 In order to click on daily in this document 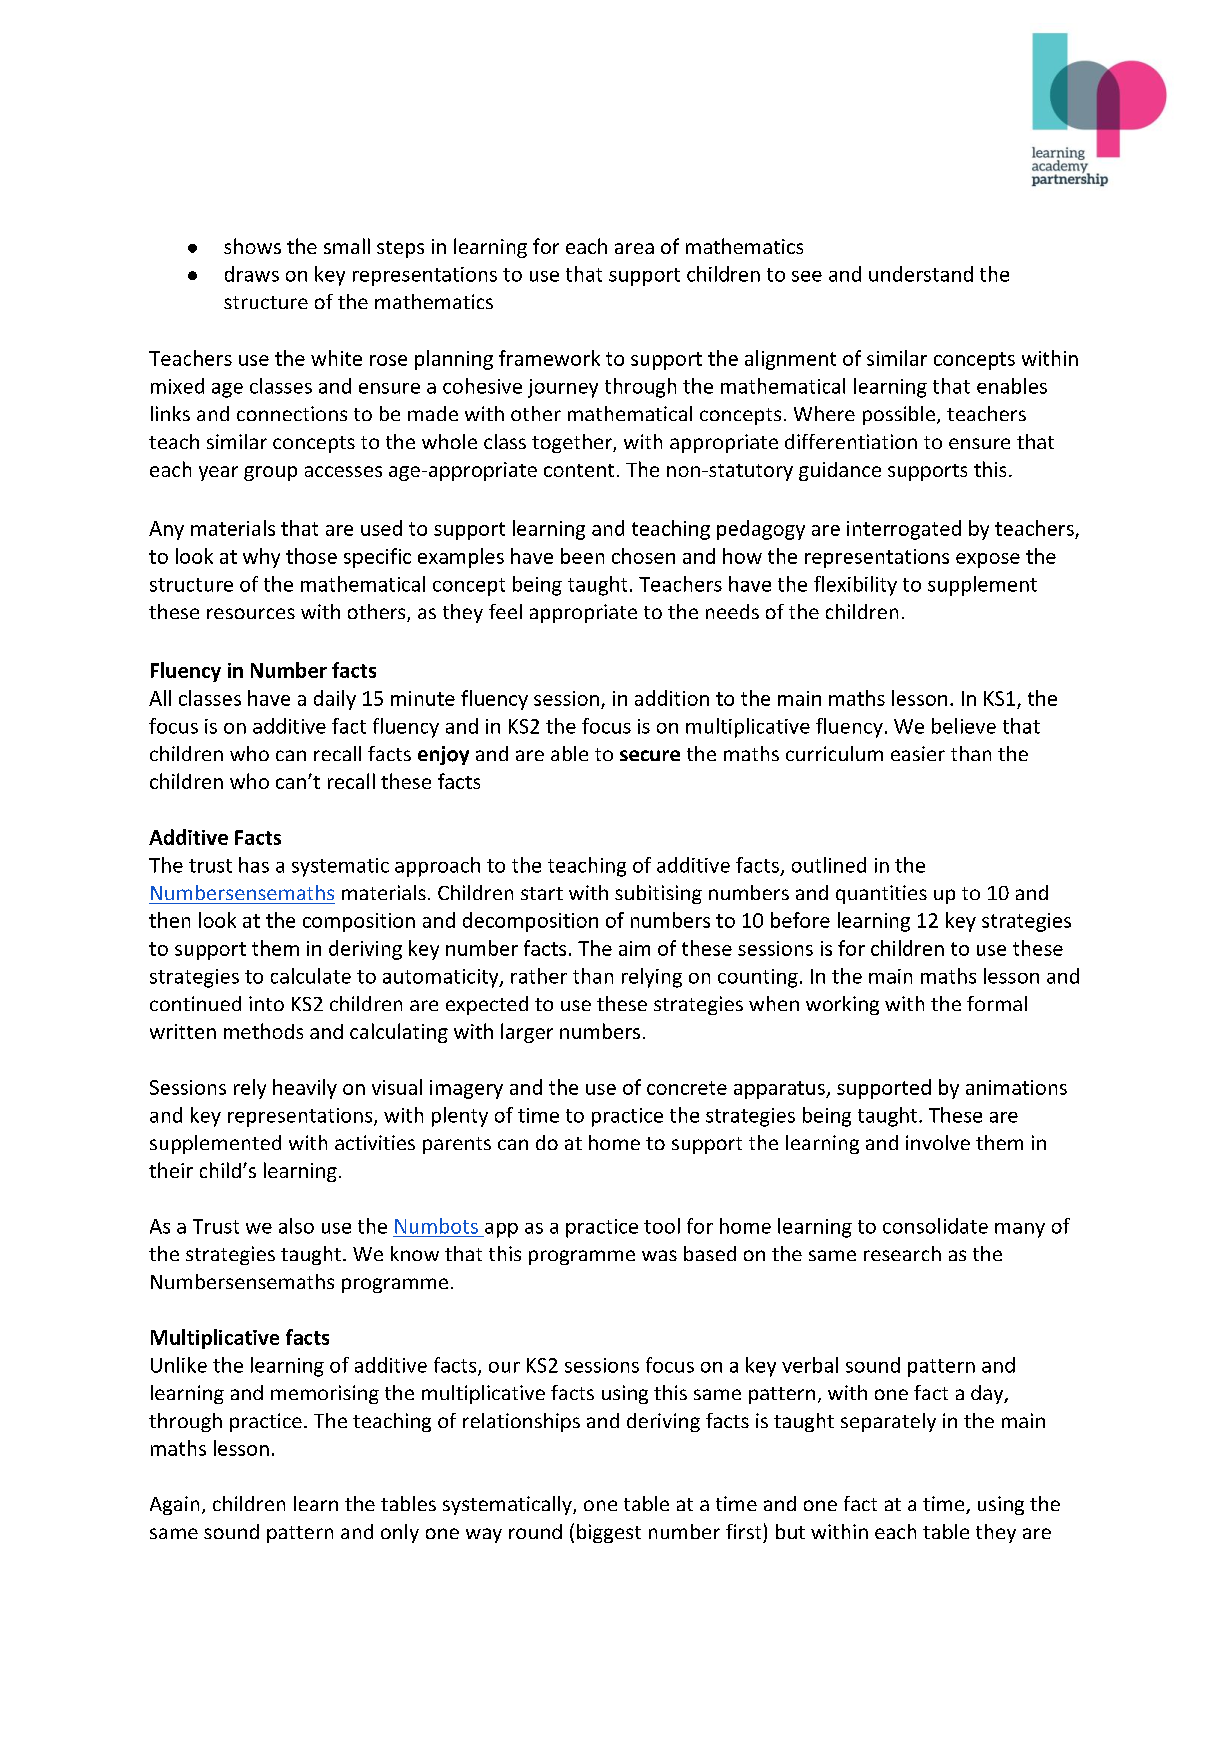, I will do `click(335, 700)`.
